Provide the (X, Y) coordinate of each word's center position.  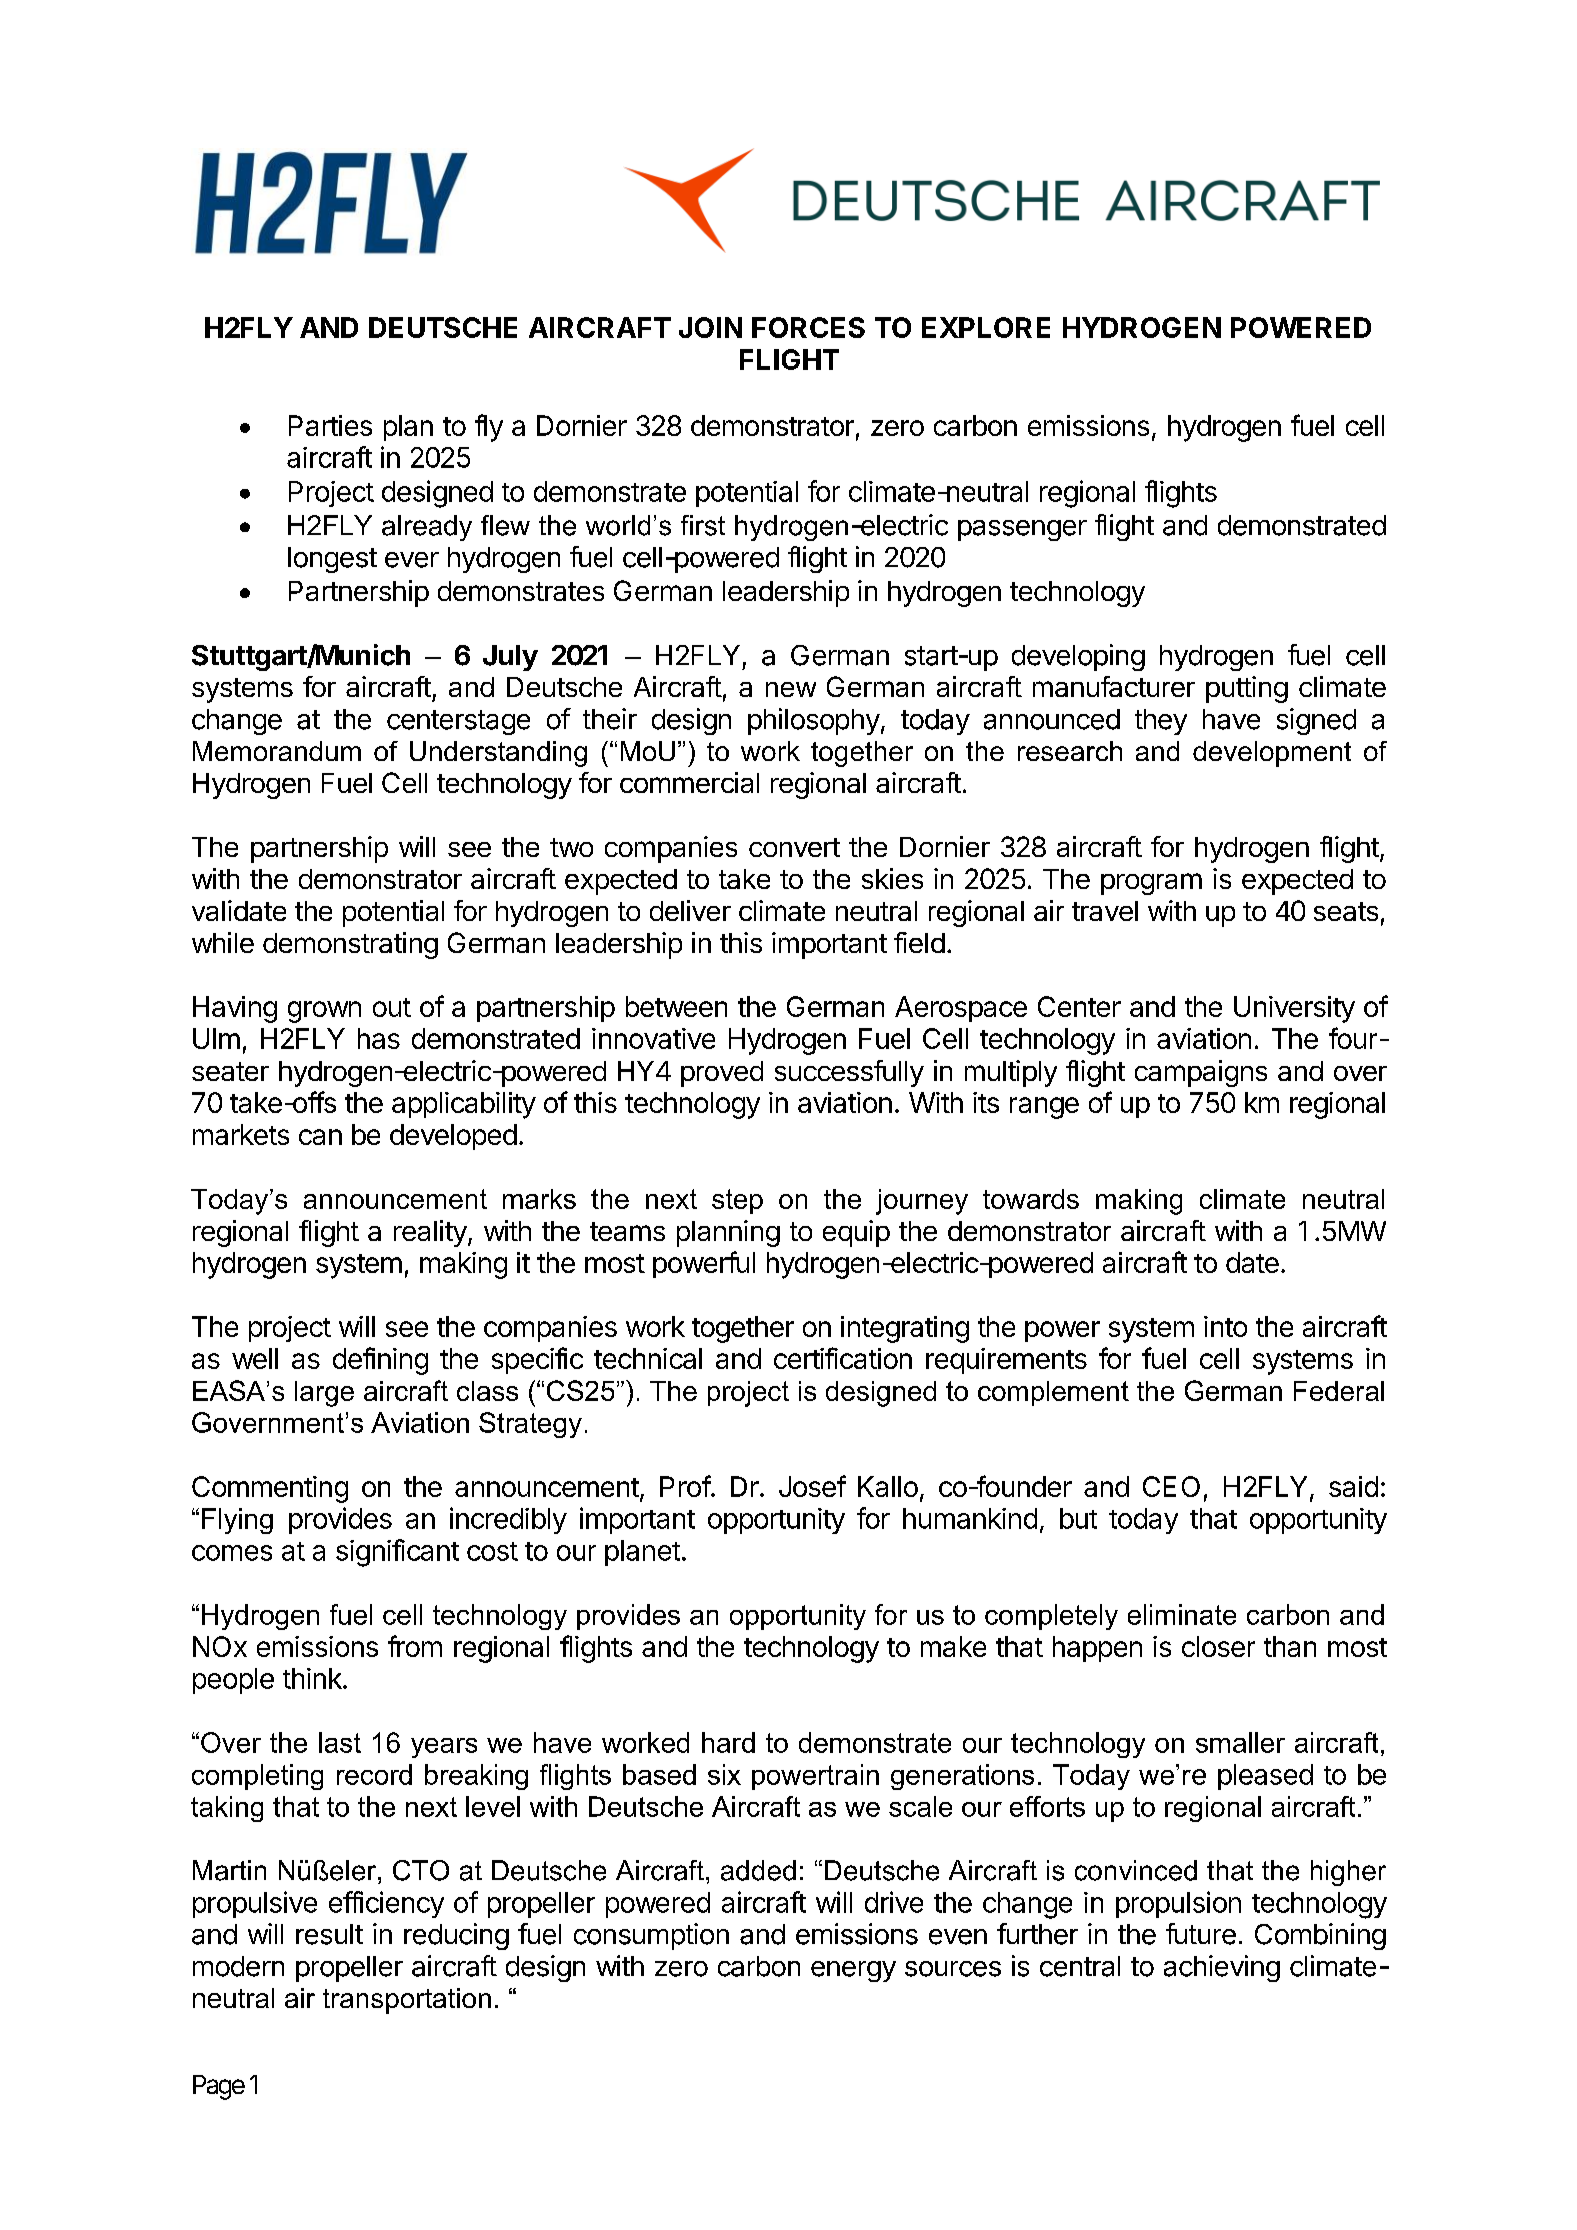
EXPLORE (986, 327)
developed (453, 1137)
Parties (330, 425)
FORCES (808, 327)
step (737, 1201)
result (329, 1934)
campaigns (1201, 1073)
